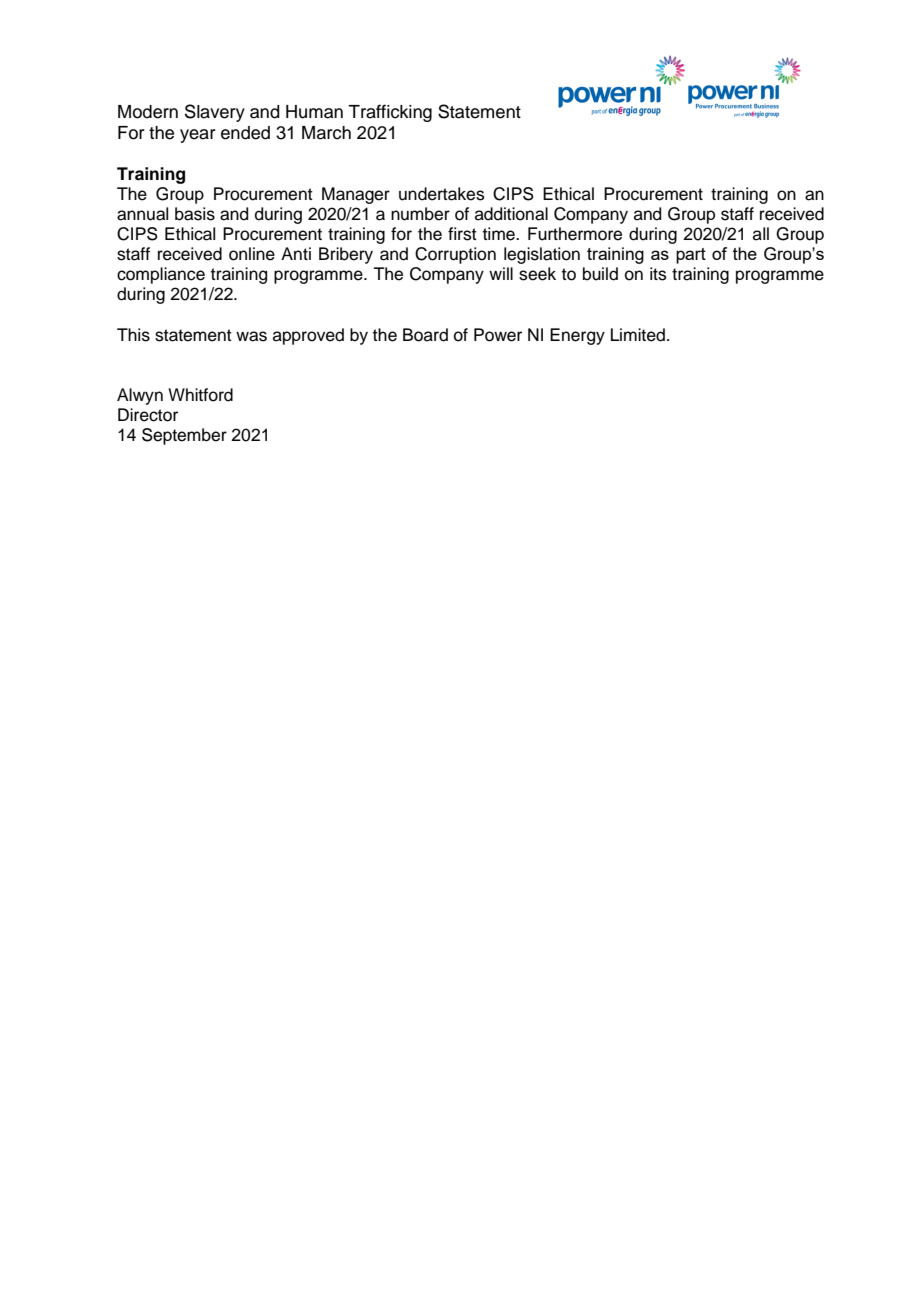 Image resolution: width=903 pixels, height=1316 pixels. I want to click on Trafficking, so click(390, 113).
